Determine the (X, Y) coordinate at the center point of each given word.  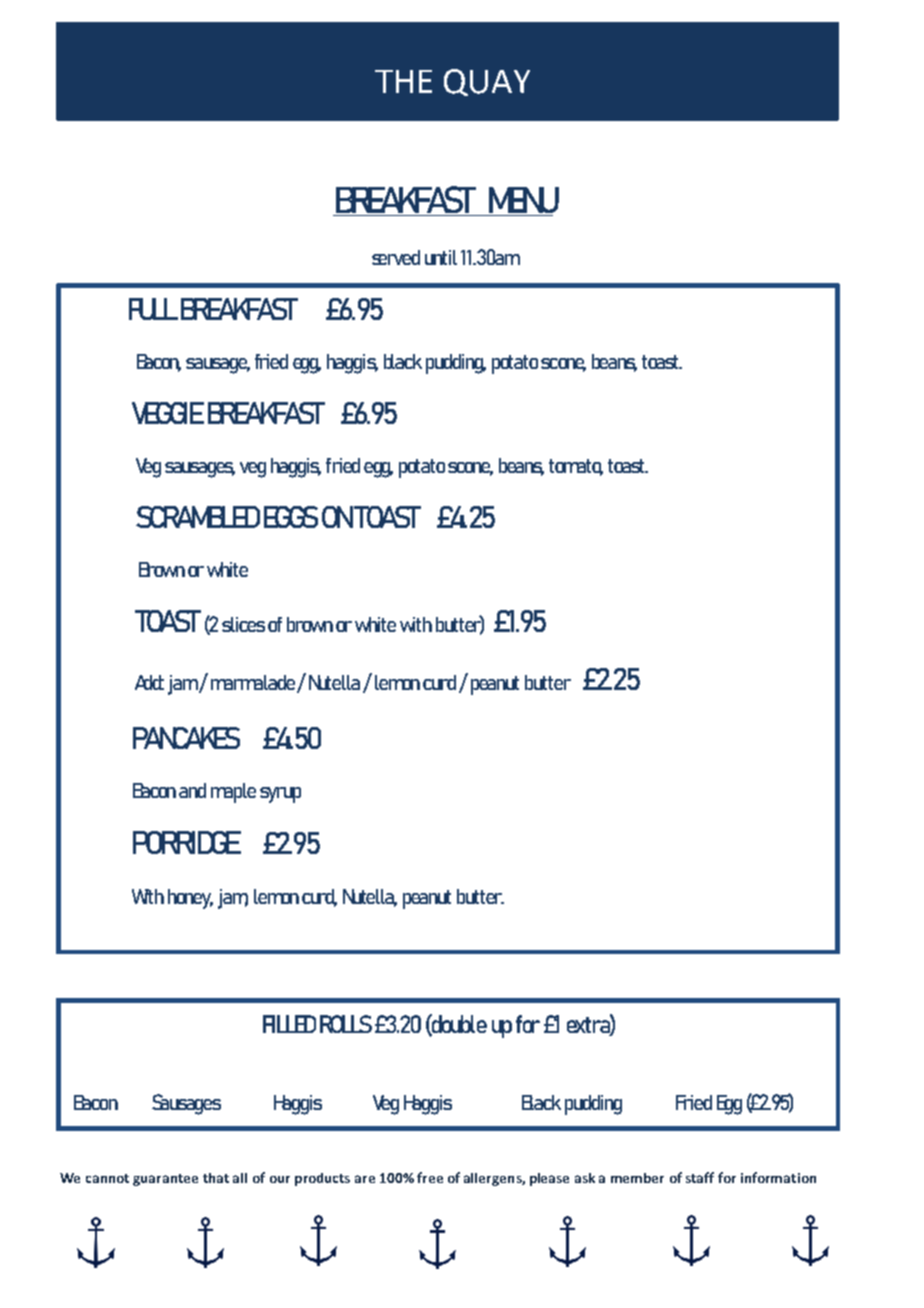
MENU (523, 201)
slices (243, 624)
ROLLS (346, 1024)
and (192, 790)
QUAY (487, 82)
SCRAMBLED (198, 517)
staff (700, 1177)
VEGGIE (168, 413)
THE (403, 81)
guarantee (165, 1180)
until (441, 257)
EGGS (291, 517)
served (396, 257)
